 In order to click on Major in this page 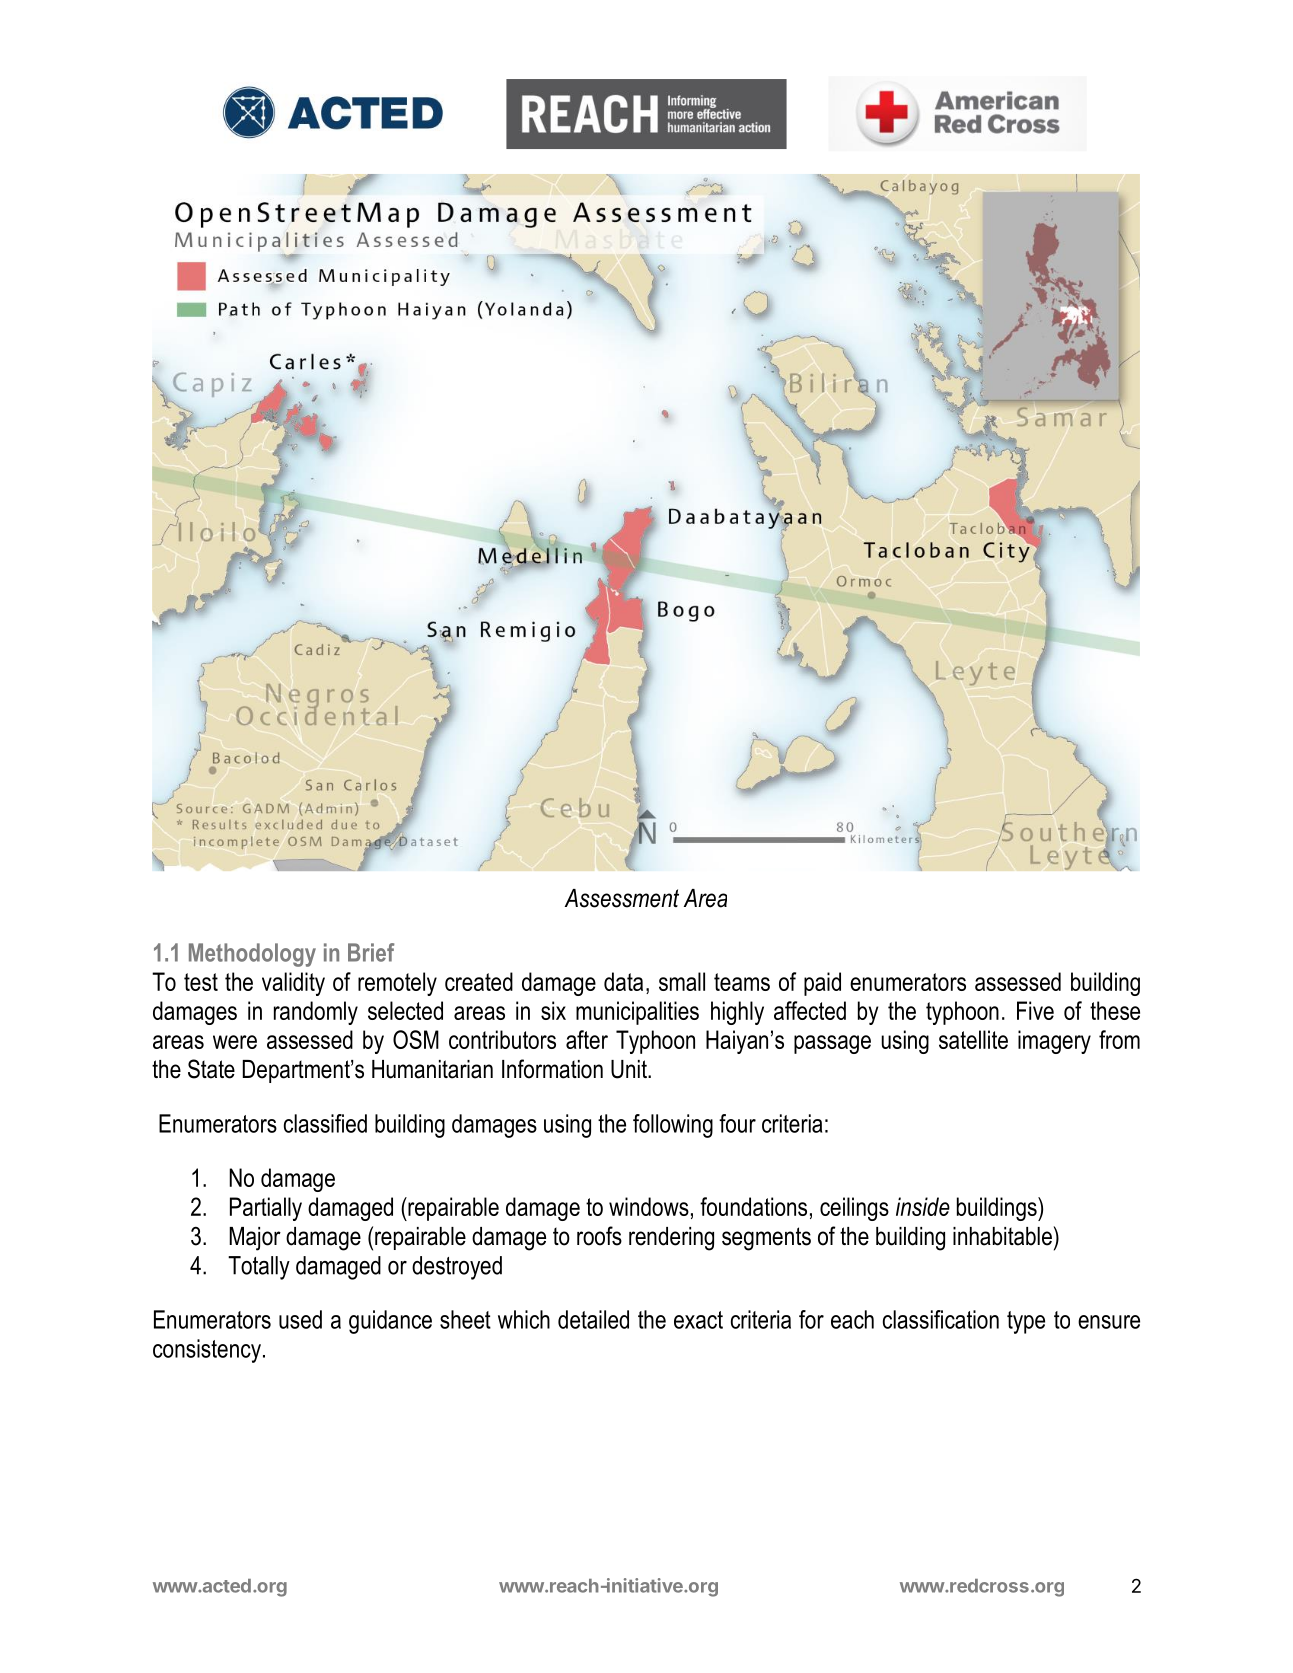, I will do `click(255, 1239)`.
